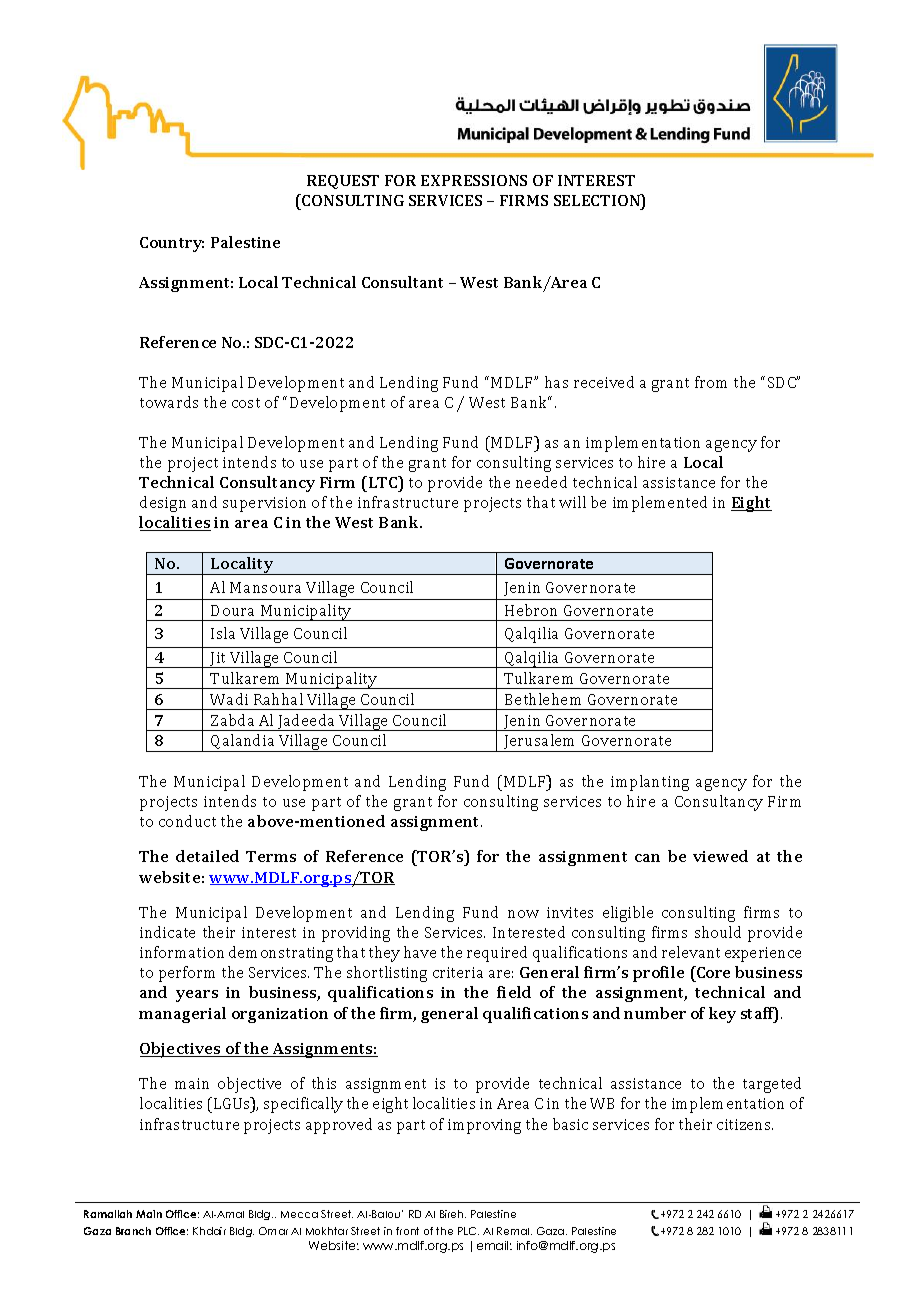 The width and height of the document is (924, 1308). What do you see at coordinates (531, 610) in the document?
I see `Hebron` at bounding box center [531, 610].
